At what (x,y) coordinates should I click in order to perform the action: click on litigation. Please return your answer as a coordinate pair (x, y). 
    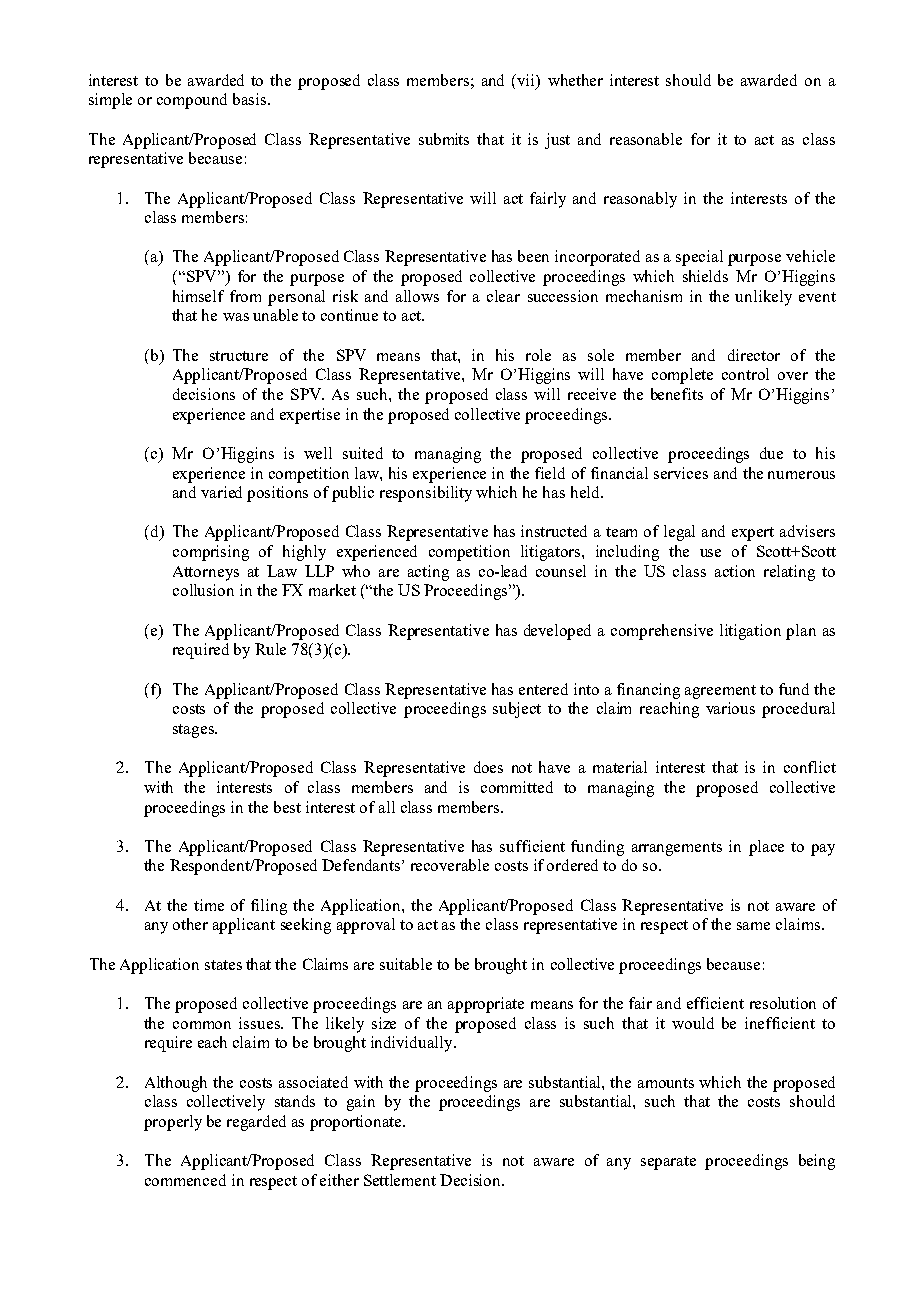
    Looking at the image, I should click on (750, 632).
